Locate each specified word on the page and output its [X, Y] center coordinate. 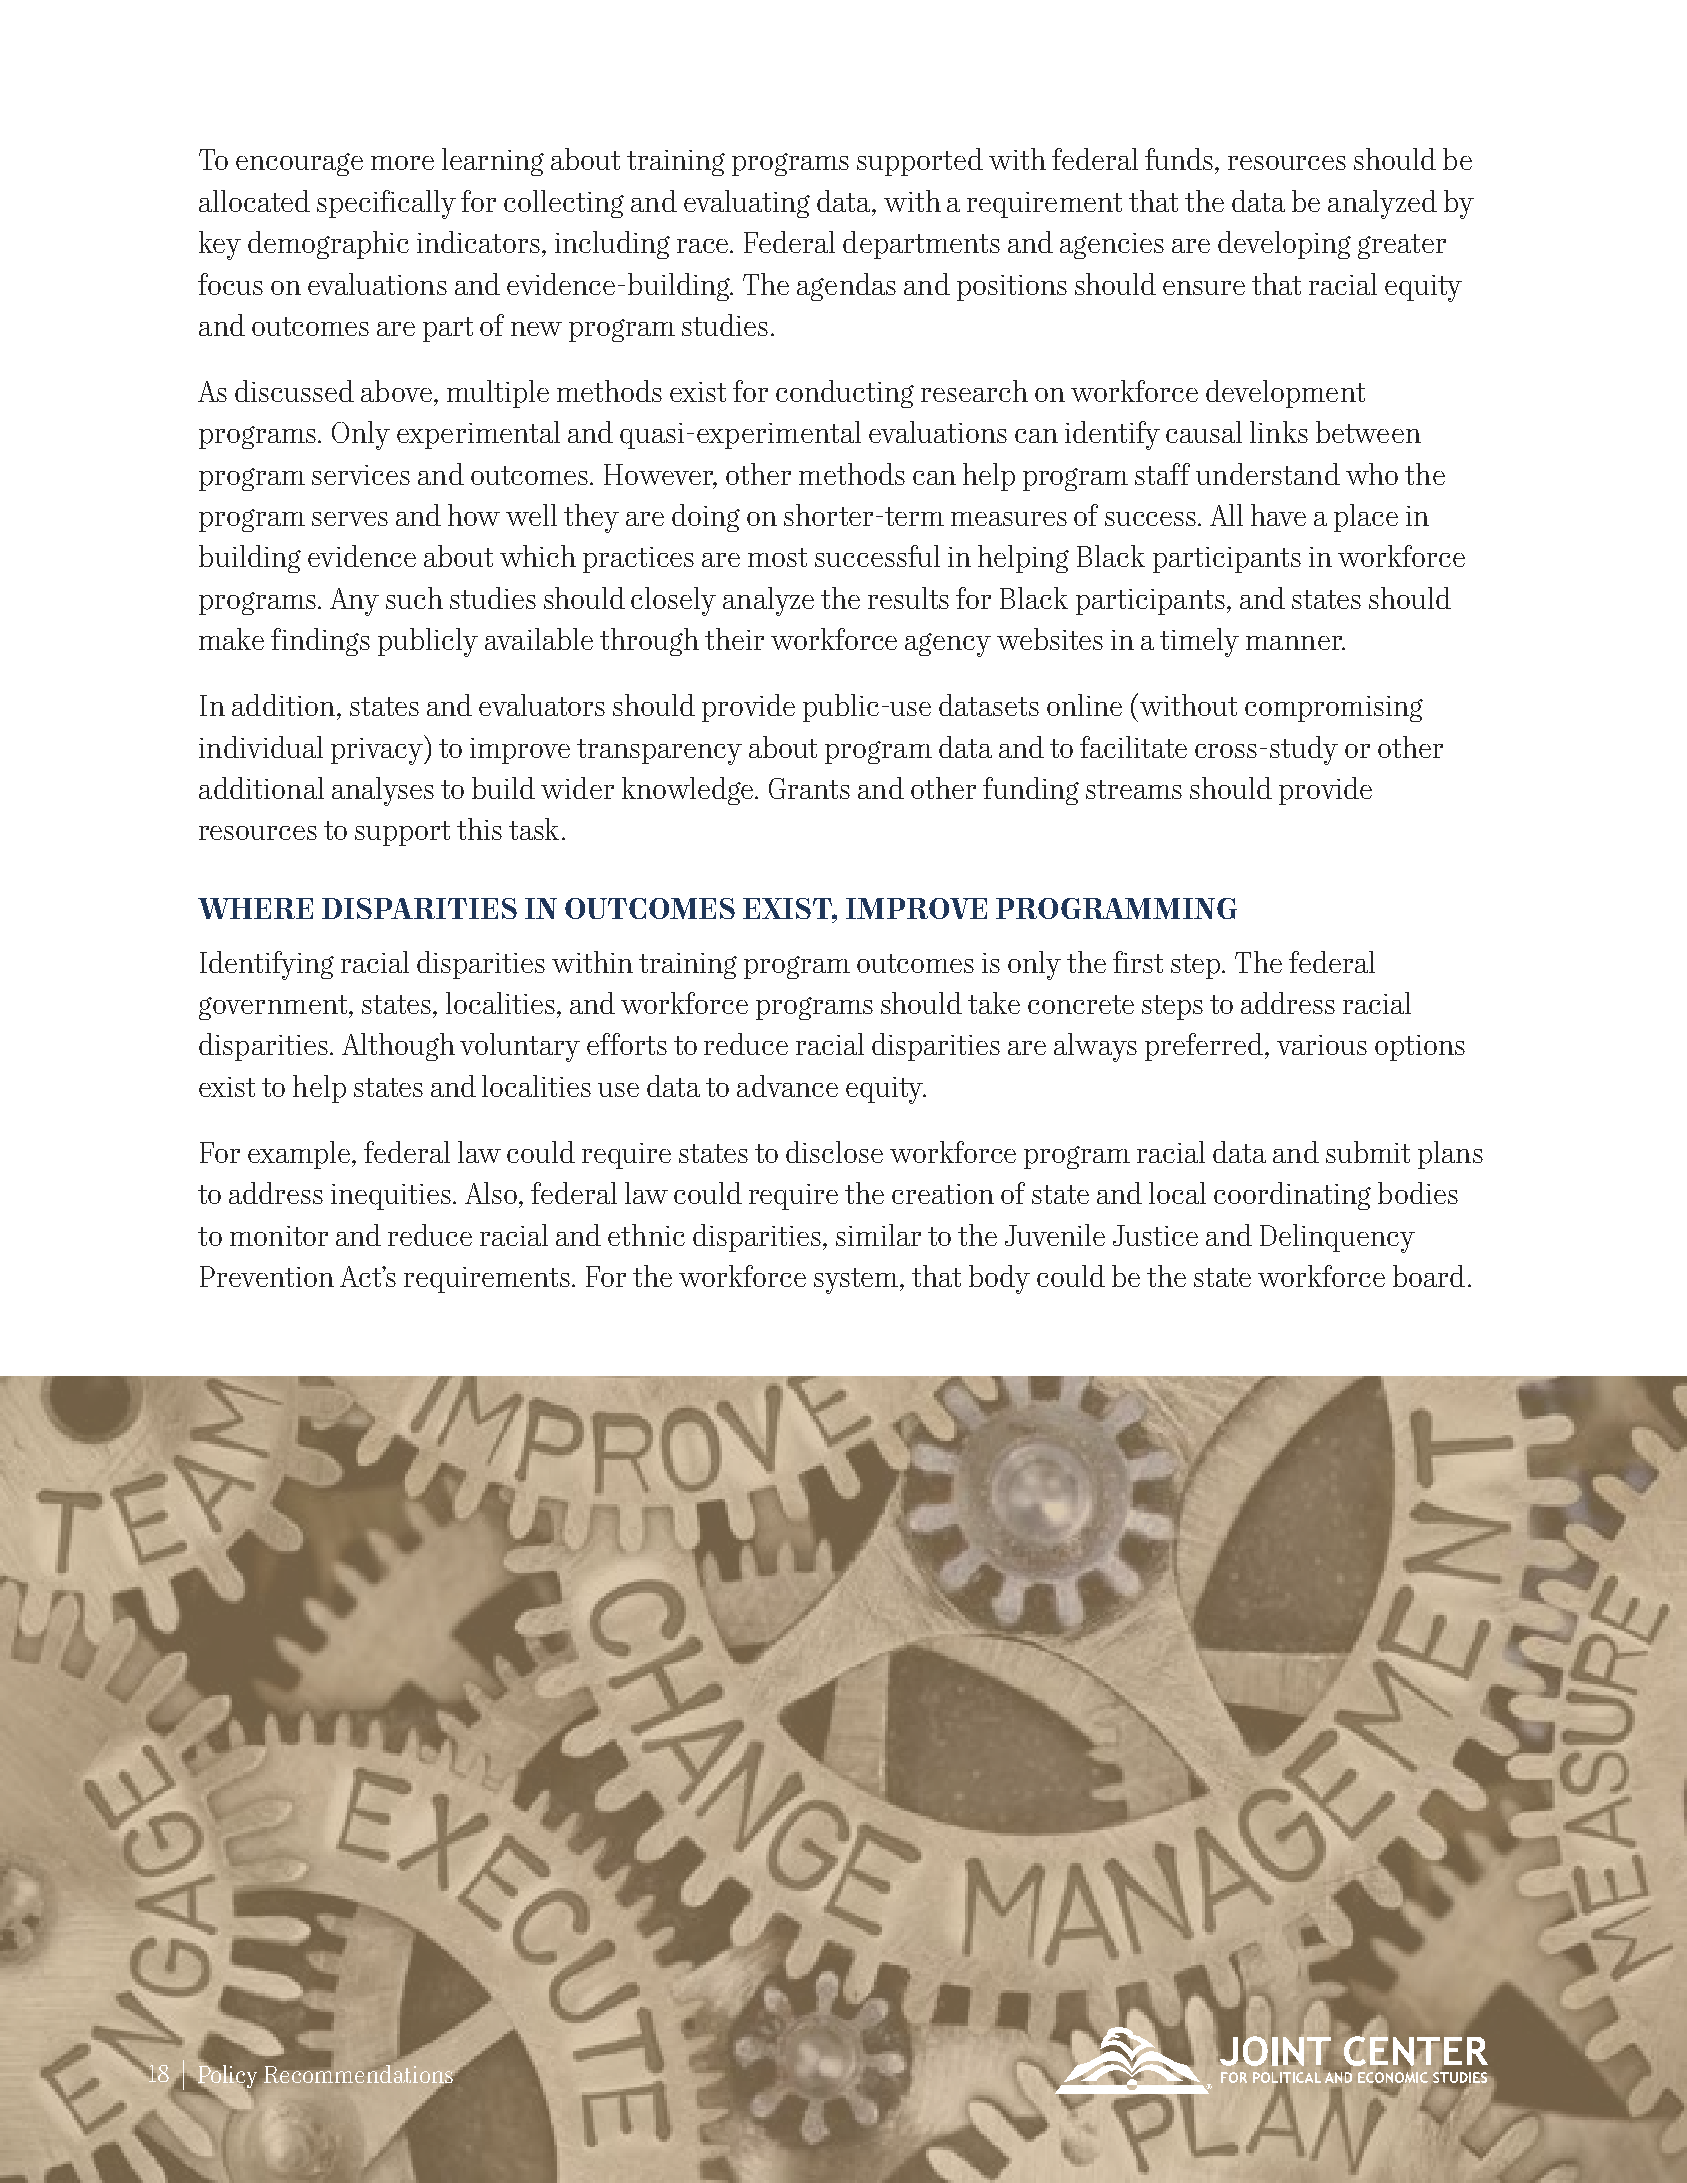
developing [1284, 245]
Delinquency [1337, 1238]
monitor [279, 1236]
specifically [386, 204]
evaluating [747, 204]
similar [878, 1235]
